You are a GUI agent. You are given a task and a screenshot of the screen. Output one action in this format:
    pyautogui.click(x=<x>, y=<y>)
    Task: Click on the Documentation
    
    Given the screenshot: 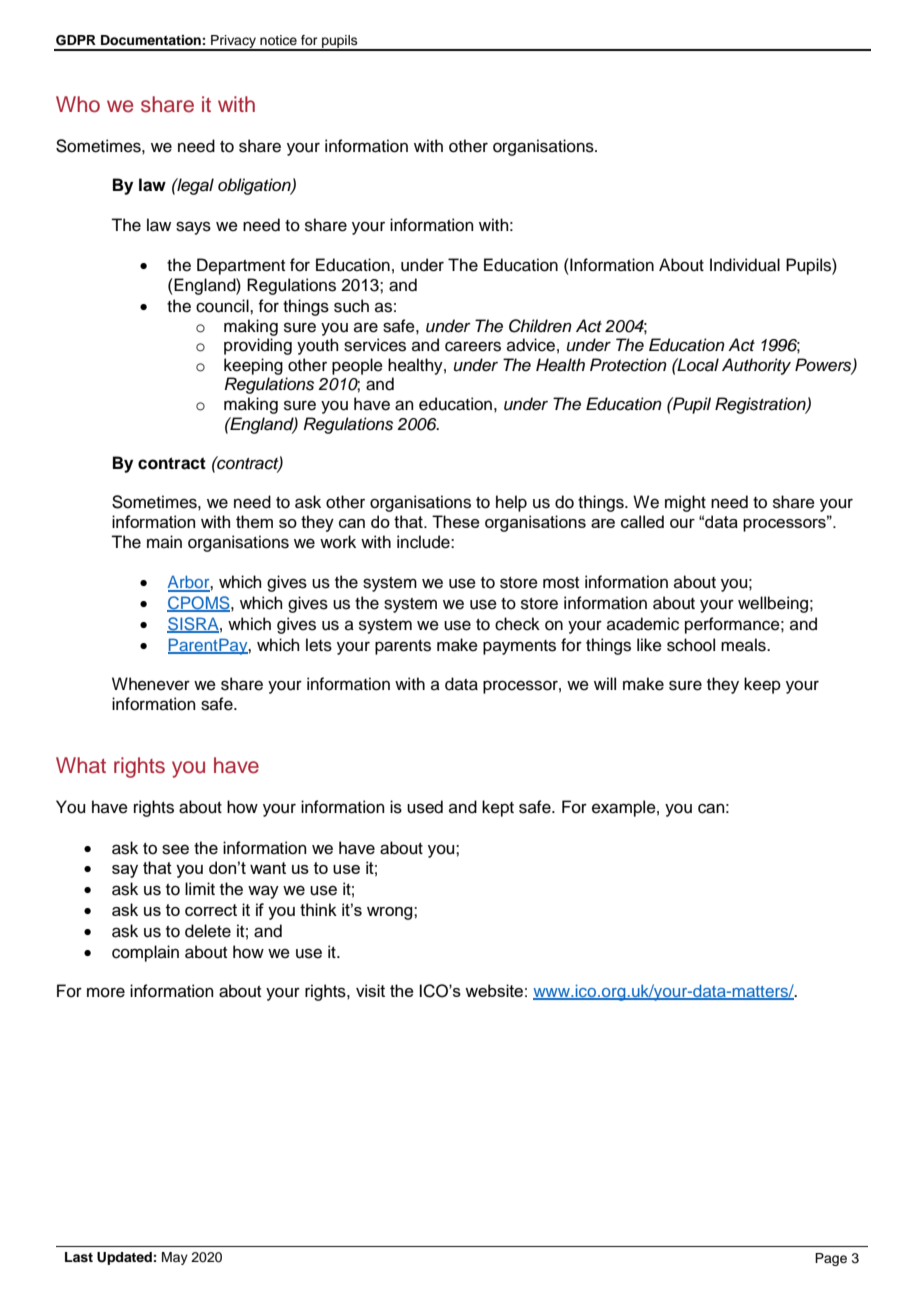 What is the action you would take?
    pyautogui.click(x=151, y=40)
